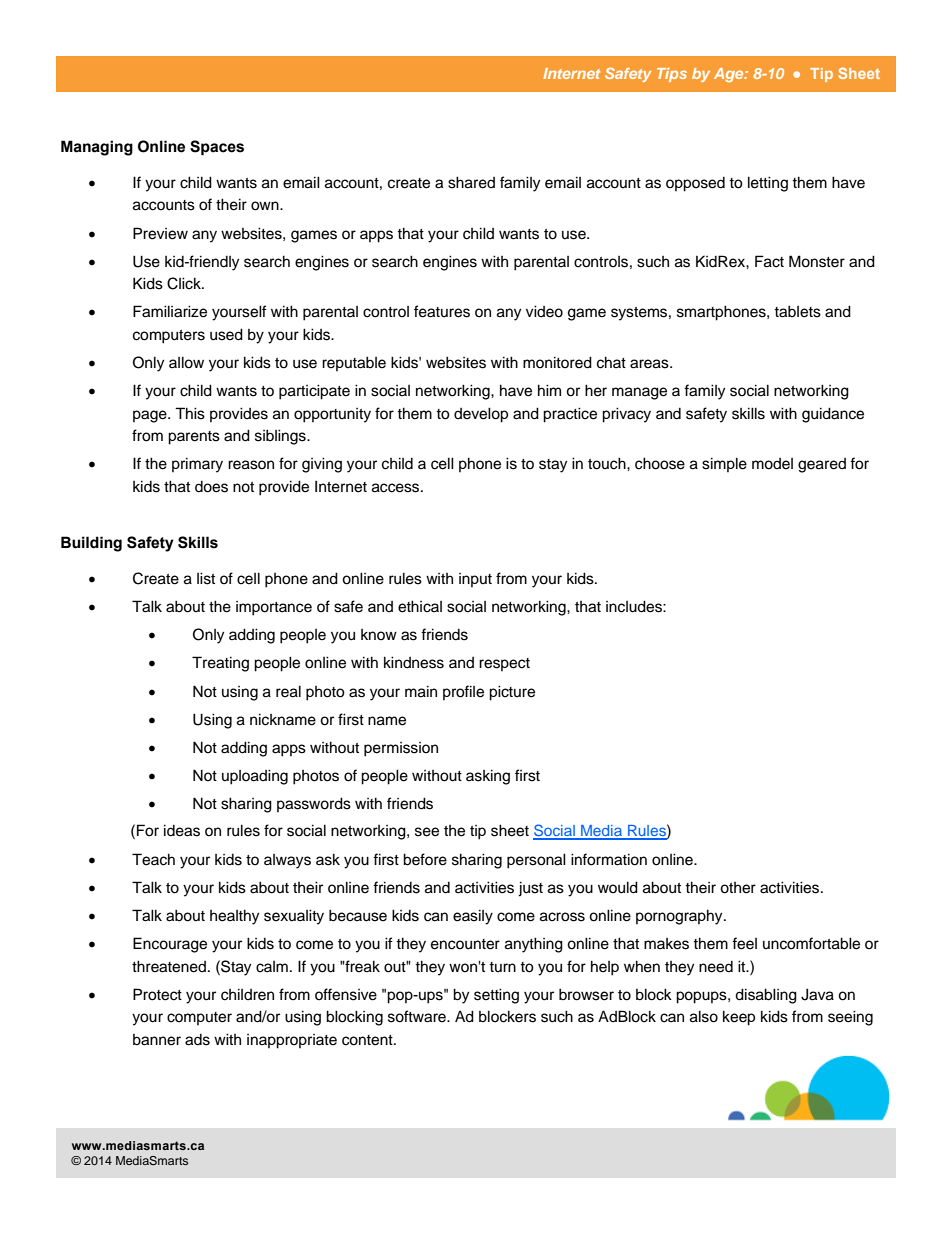 The height and width of the document is (1233, 952). What do you see at coordinates (481, 415) in the document?
I see `develop` at bounding box center [481, 415].
